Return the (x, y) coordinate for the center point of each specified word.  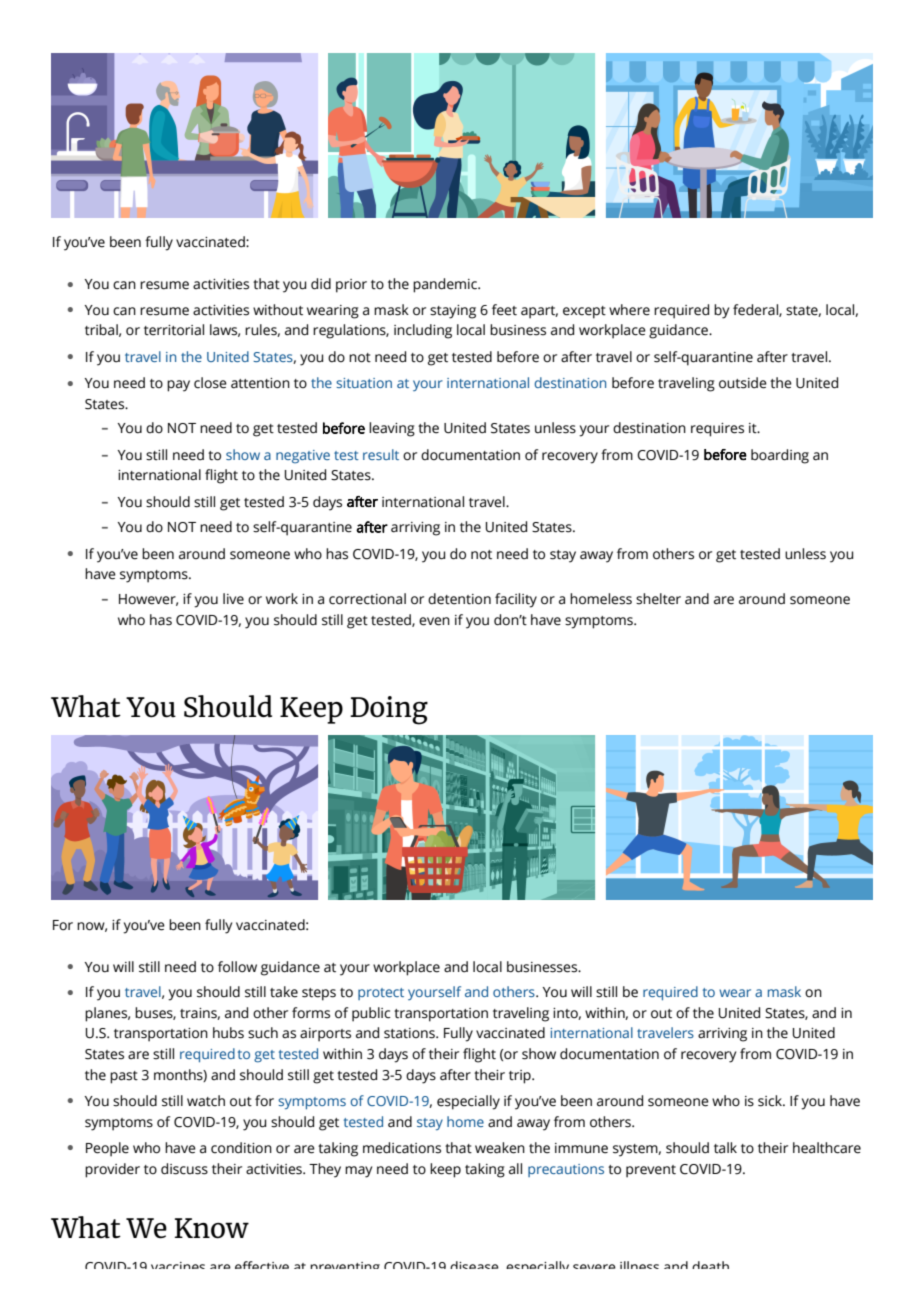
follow (237, 967)
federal (756, 310)
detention (459, 599)
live (233, 599)
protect (381, 994)
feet (504, 310)
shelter (658, 599)
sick (771, 1101)
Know (211, 1228)
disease (474, 1265)
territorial (174, 330)
